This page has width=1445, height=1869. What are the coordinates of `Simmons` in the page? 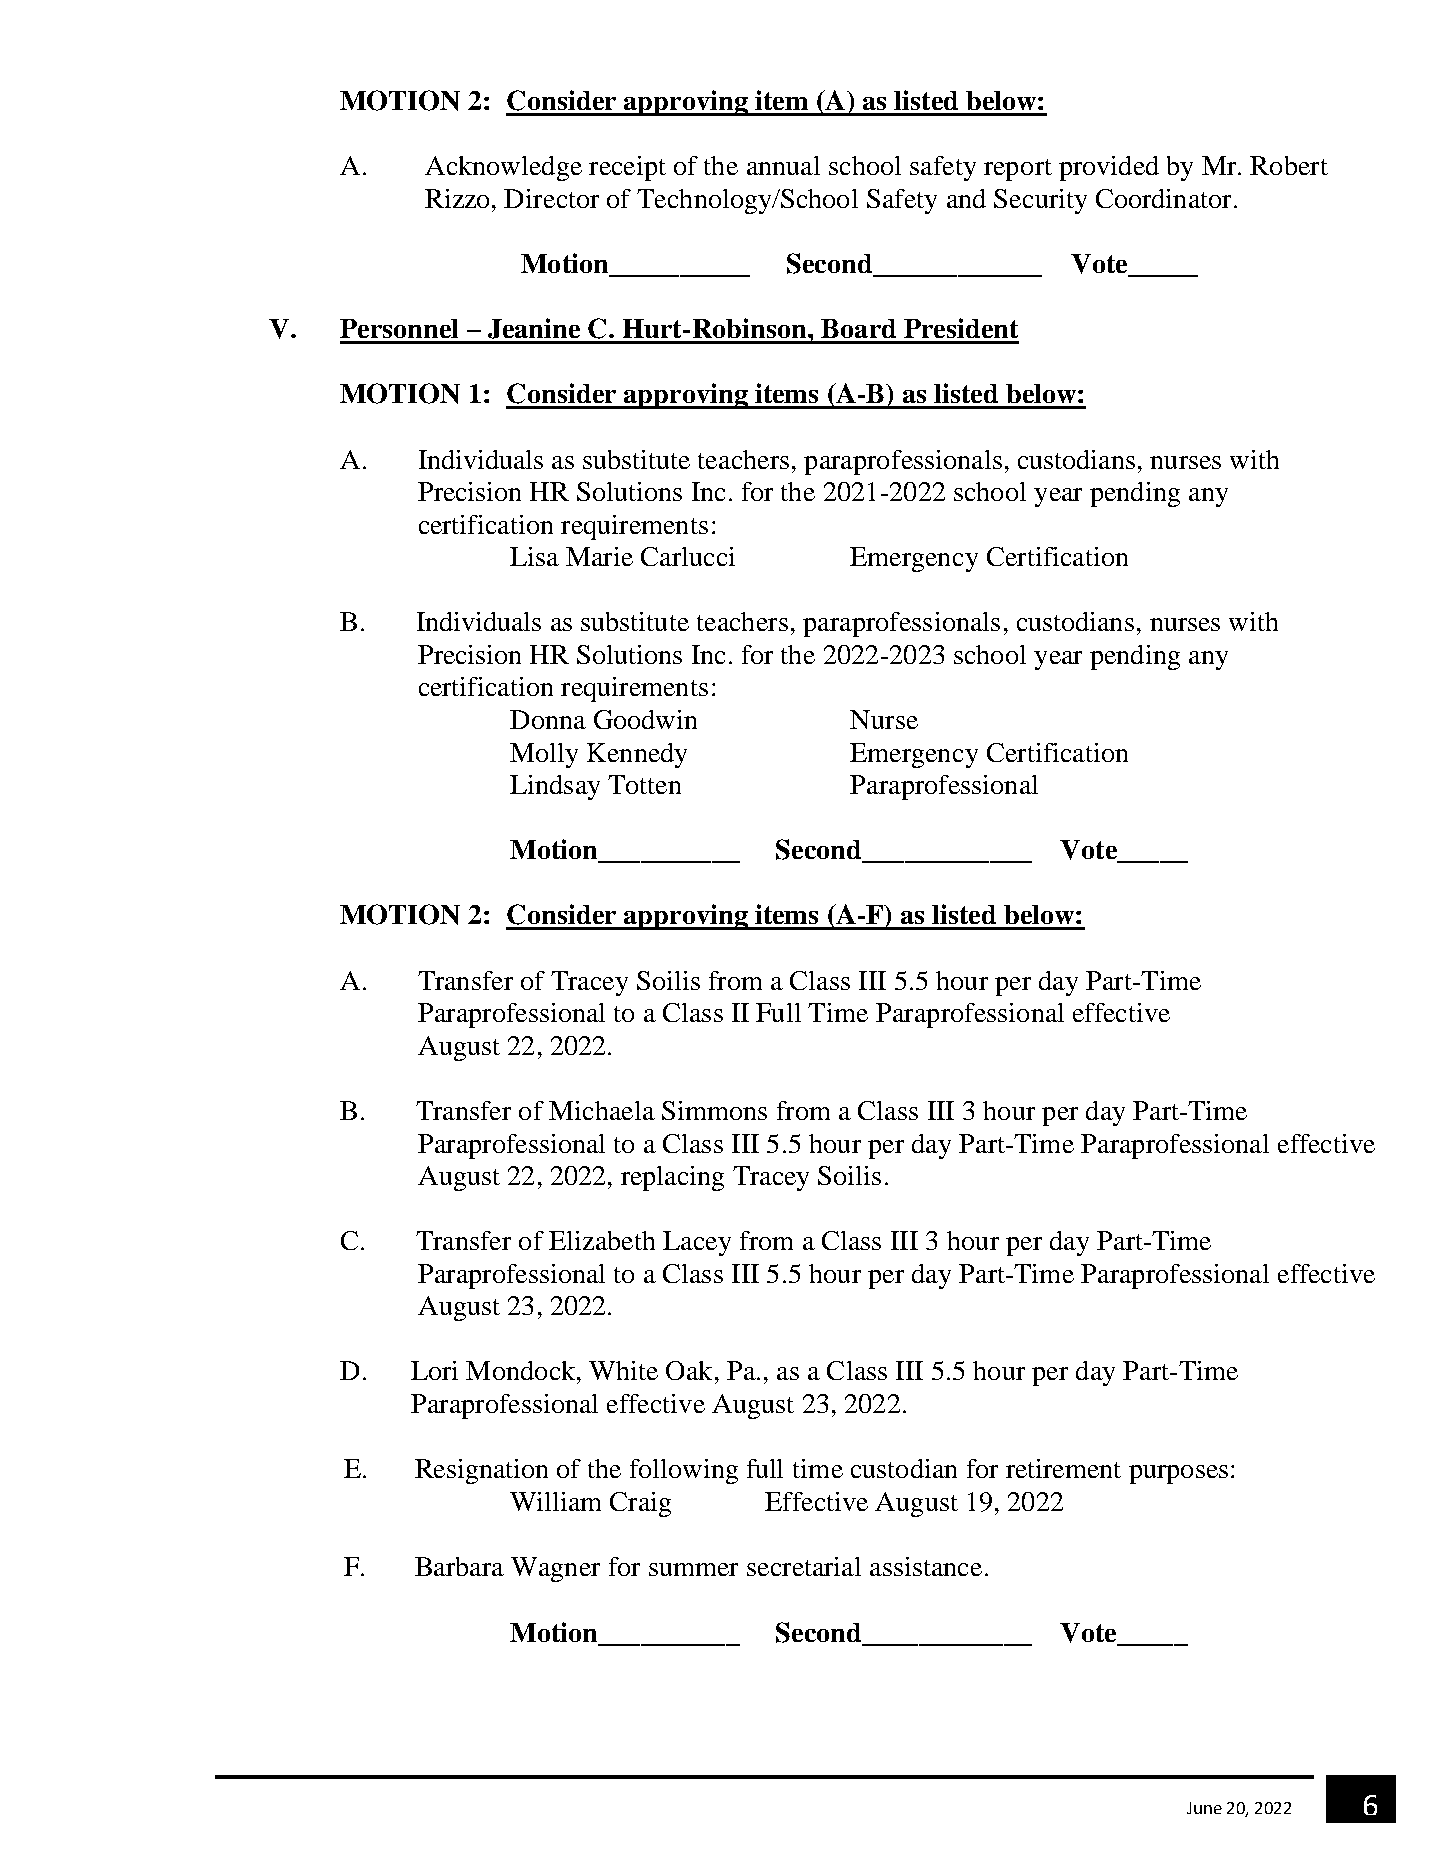 It's located at (714, 1110).
